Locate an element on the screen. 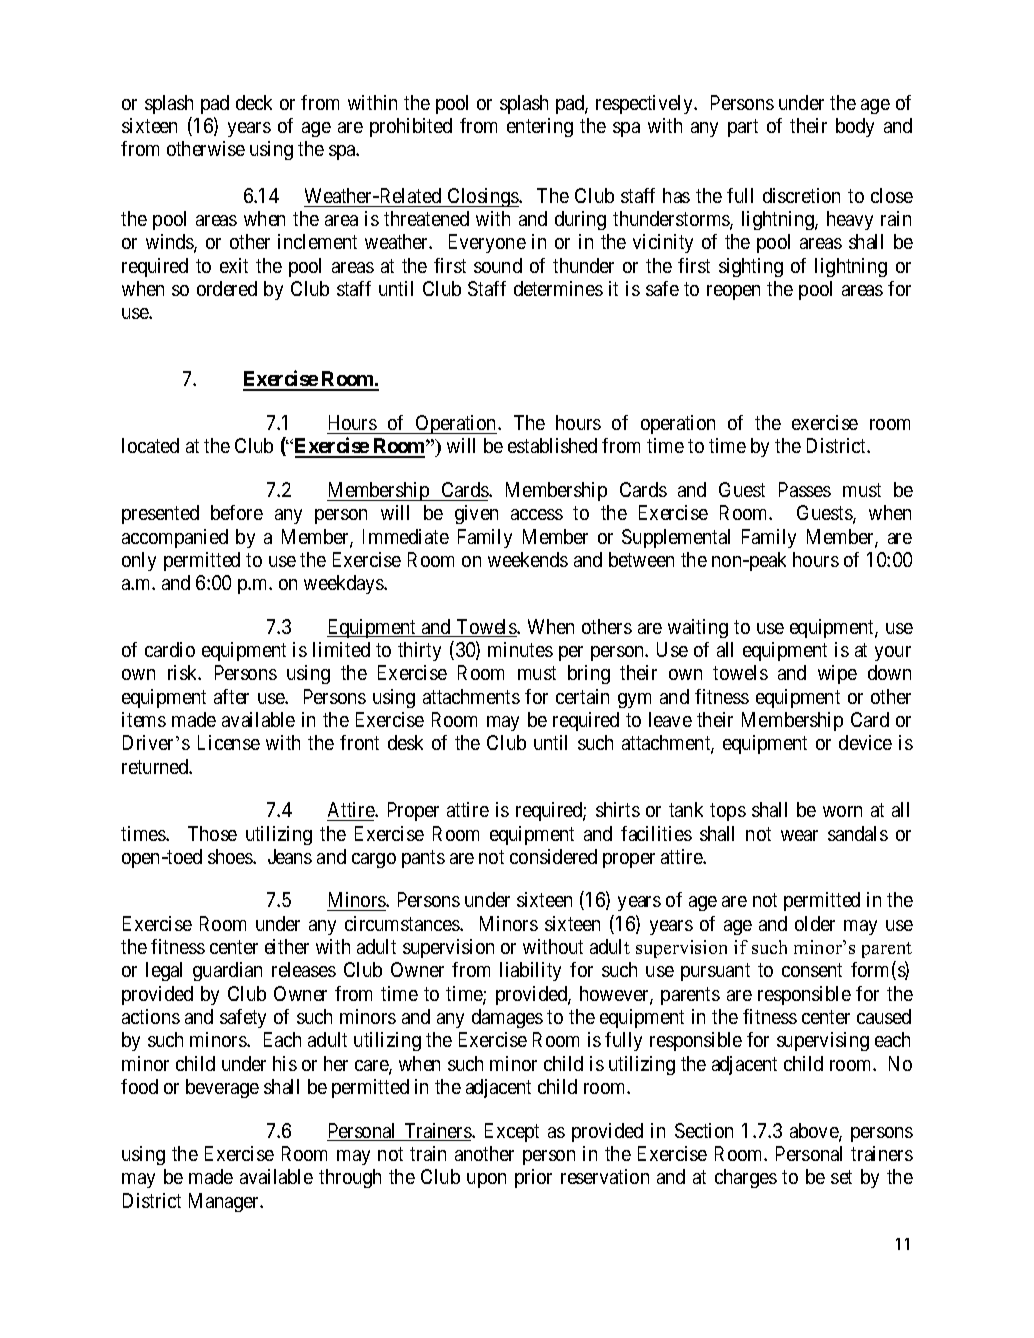  Manager is located at coordinates (225, 1202).
